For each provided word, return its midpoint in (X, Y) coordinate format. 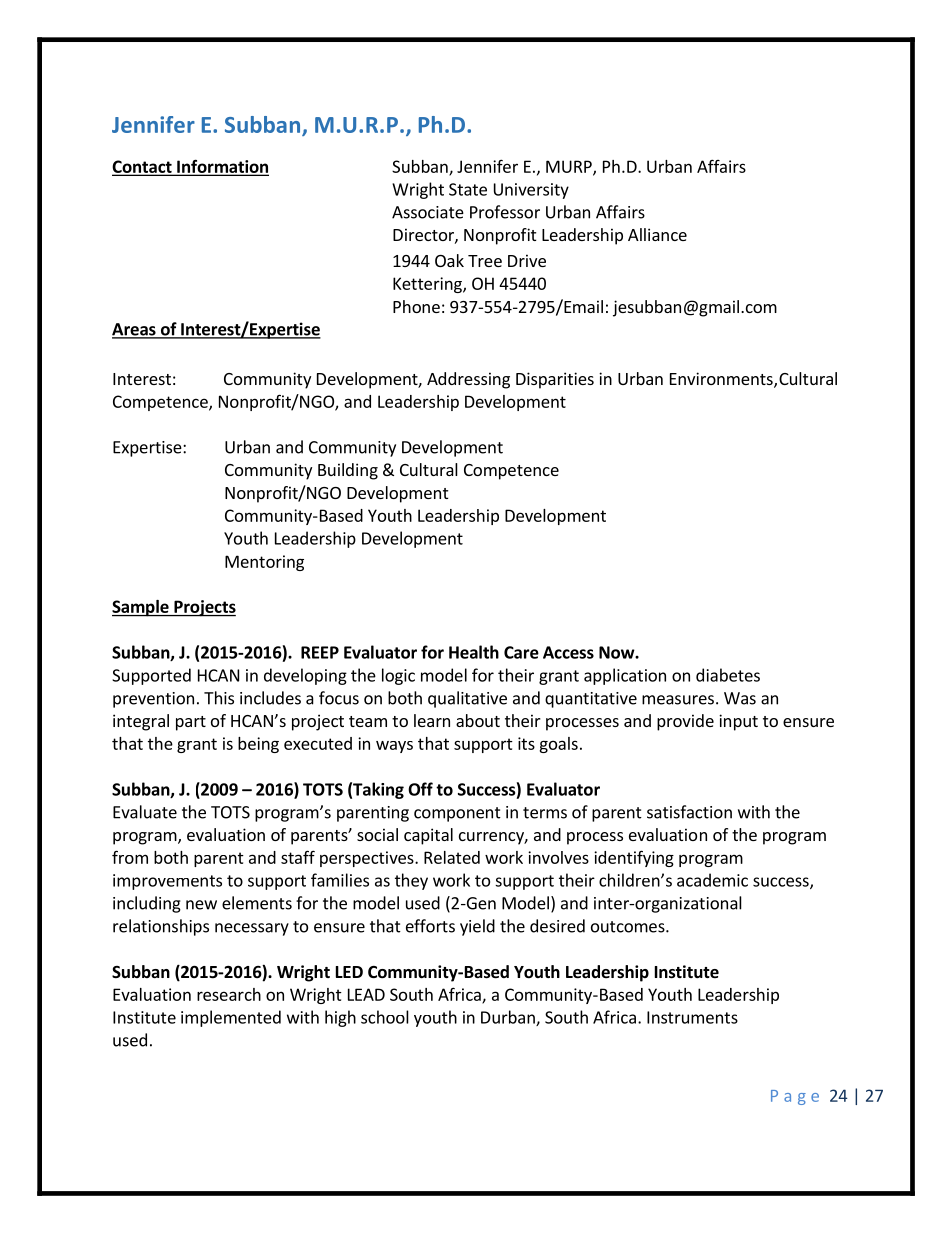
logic (398, 676)
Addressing (468, 380)
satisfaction (689, 812)
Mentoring (264, 563)
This (219, 698)
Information (222, 167)
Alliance (657, 234)
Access (568, 652)
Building (348, 471)
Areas (135, 330)
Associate (428, 212)
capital (428, 836)
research (229, 994)
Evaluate (145, 812)
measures (678, 700)
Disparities (555, 380)
